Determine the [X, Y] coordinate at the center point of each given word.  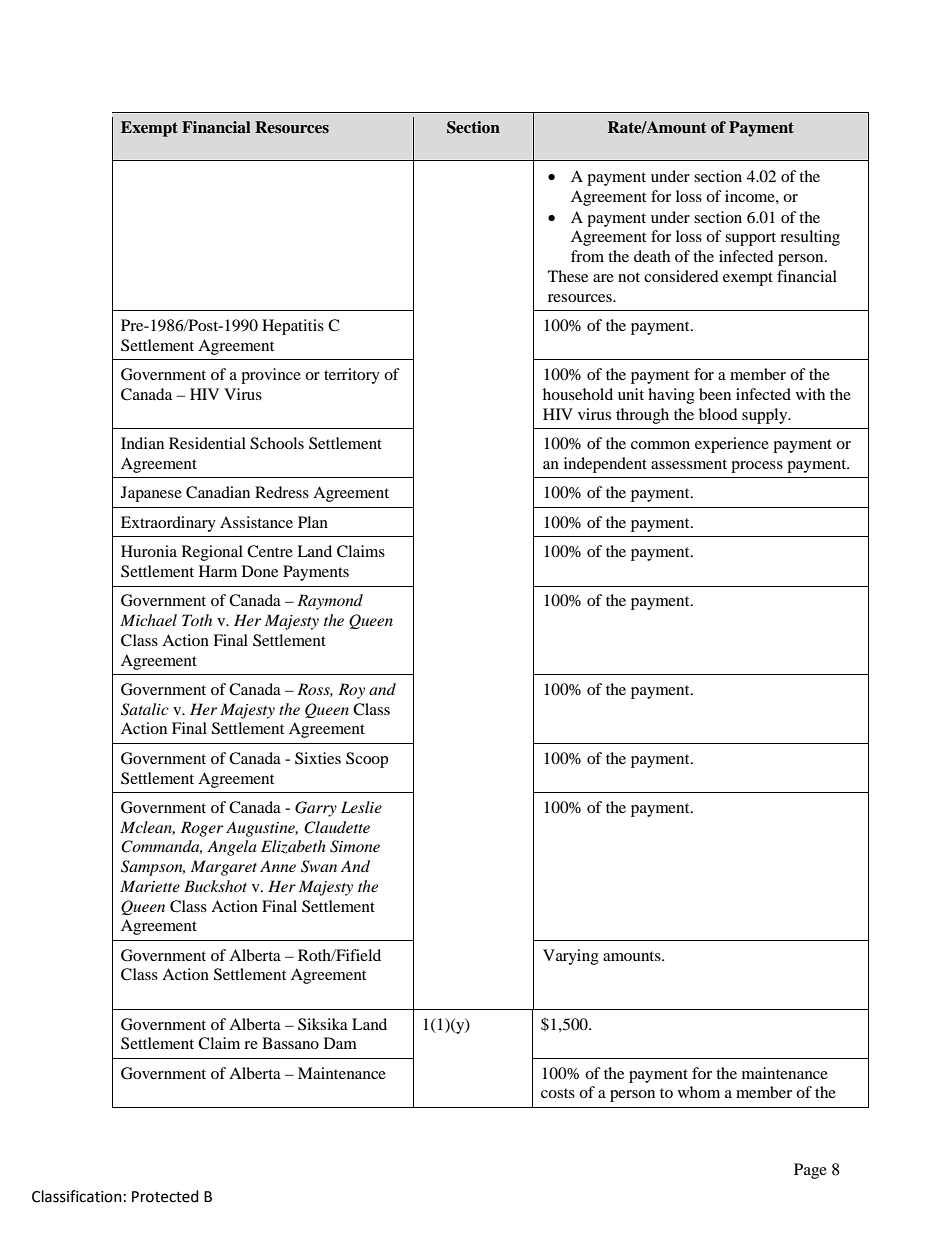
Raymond [330, 602]
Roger [202, 829]
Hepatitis [293, 327]
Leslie [361, 807]
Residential [207, 443]
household [578, 394]
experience [732, 445]
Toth [197, 620]
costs [558, 1093]
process [757, 467]
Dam [340, 1043]
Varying [571, 957]
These [568, 276]
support [750, 239]
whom [699, 1092]
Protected [165, 1196]
